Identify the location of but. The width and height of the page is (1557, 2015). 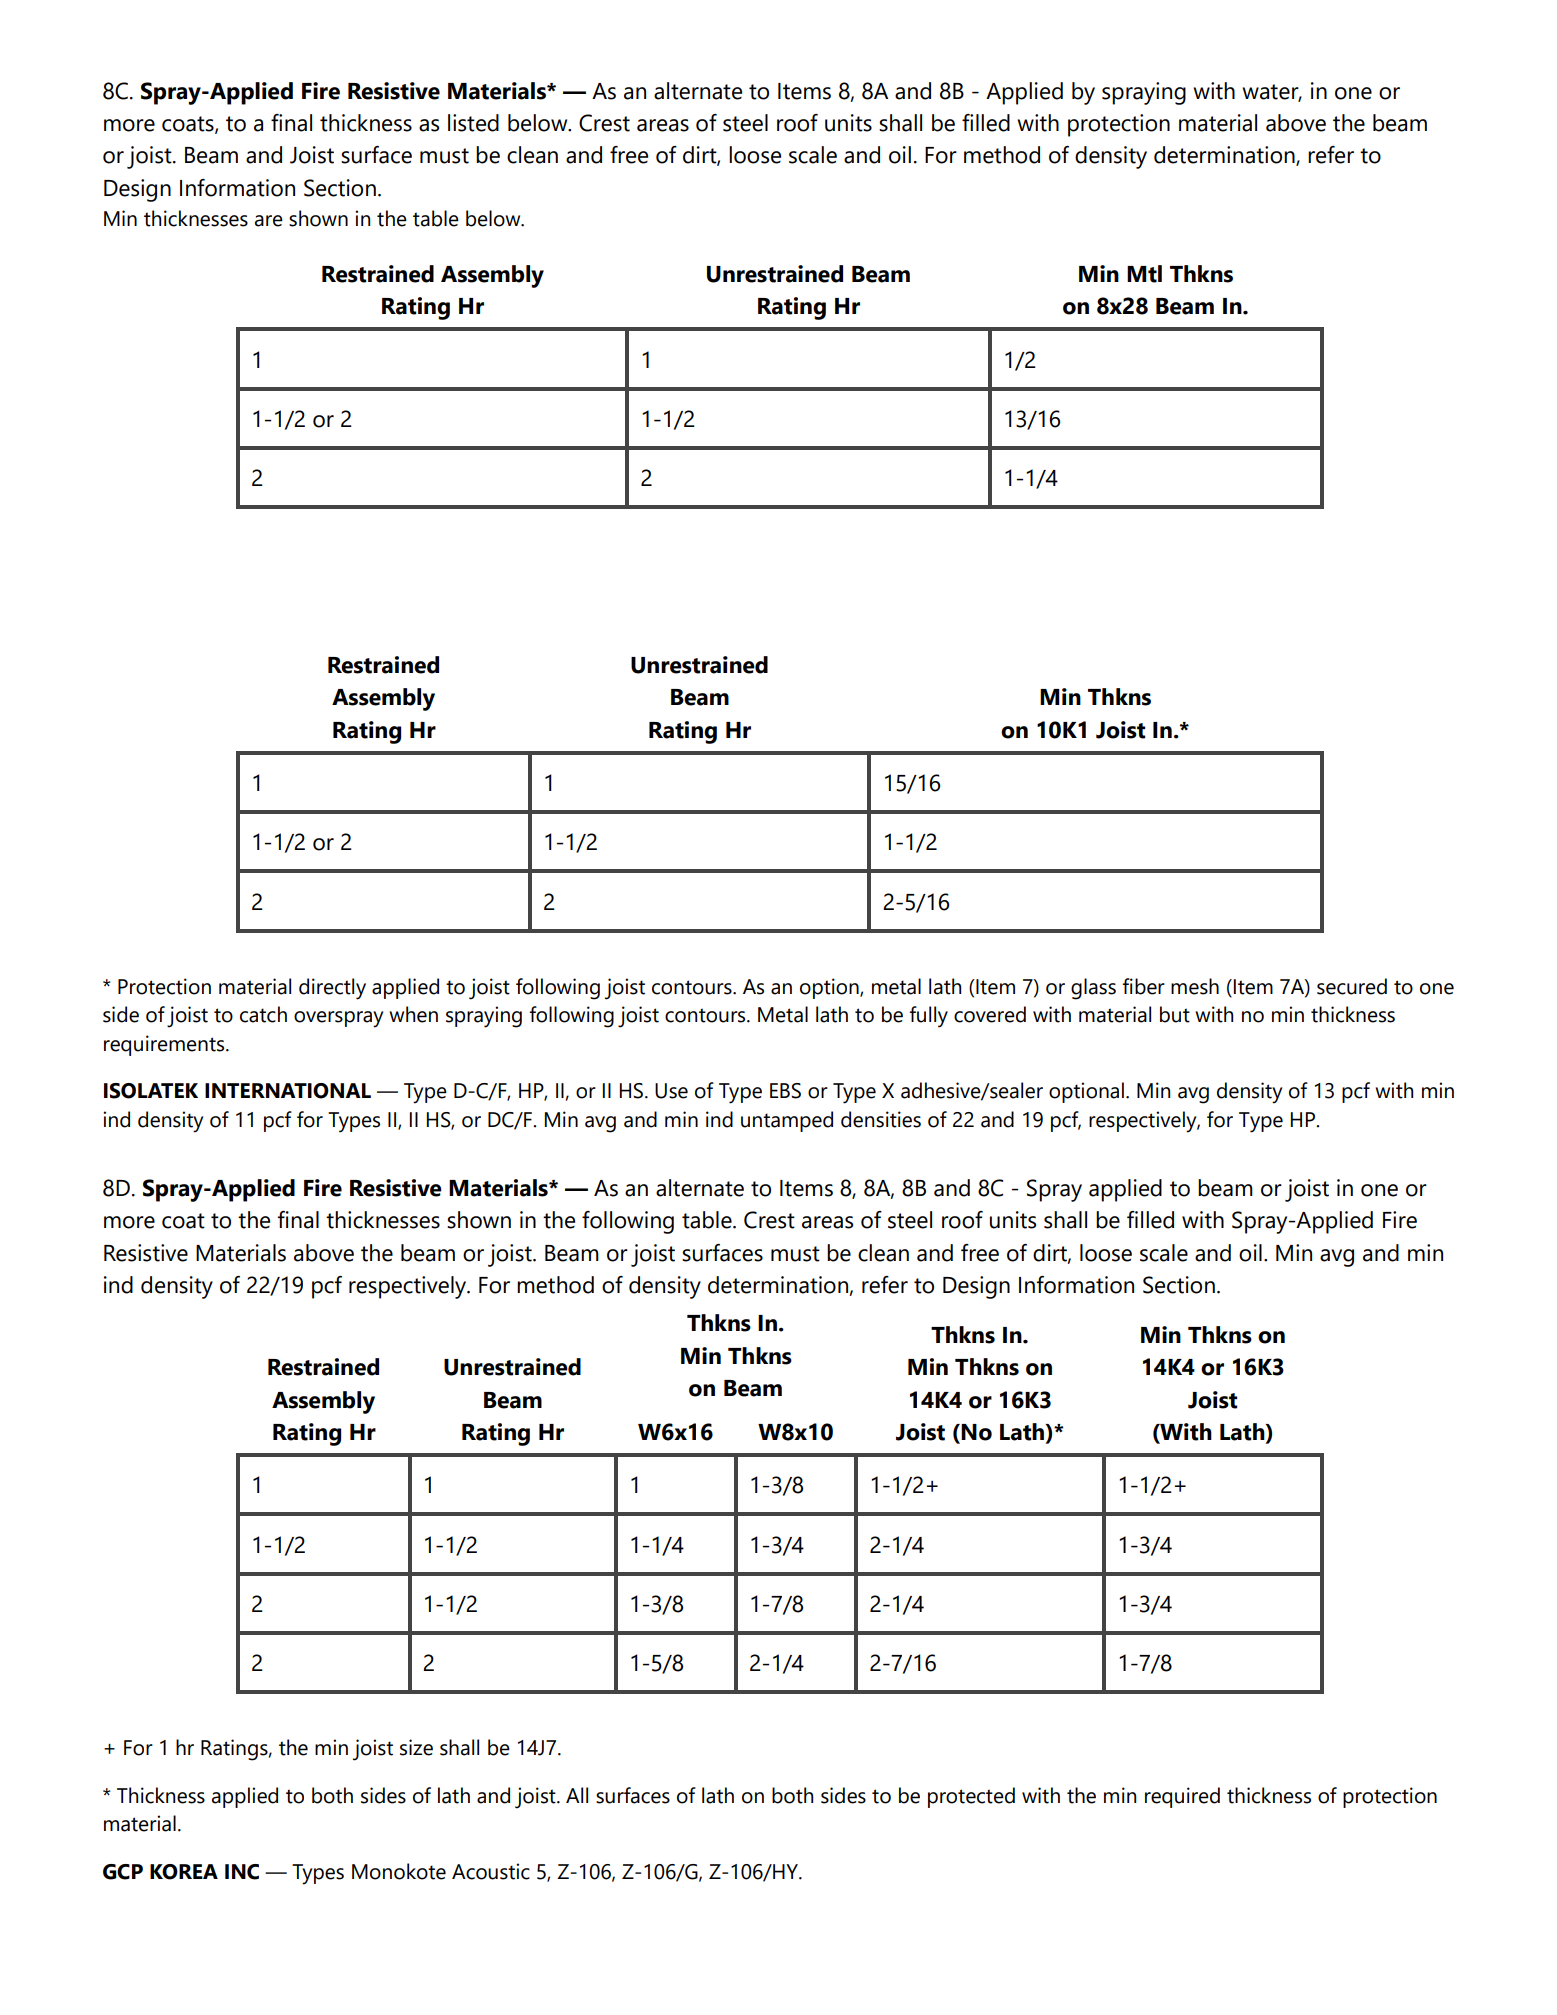
(1175, 1014).
